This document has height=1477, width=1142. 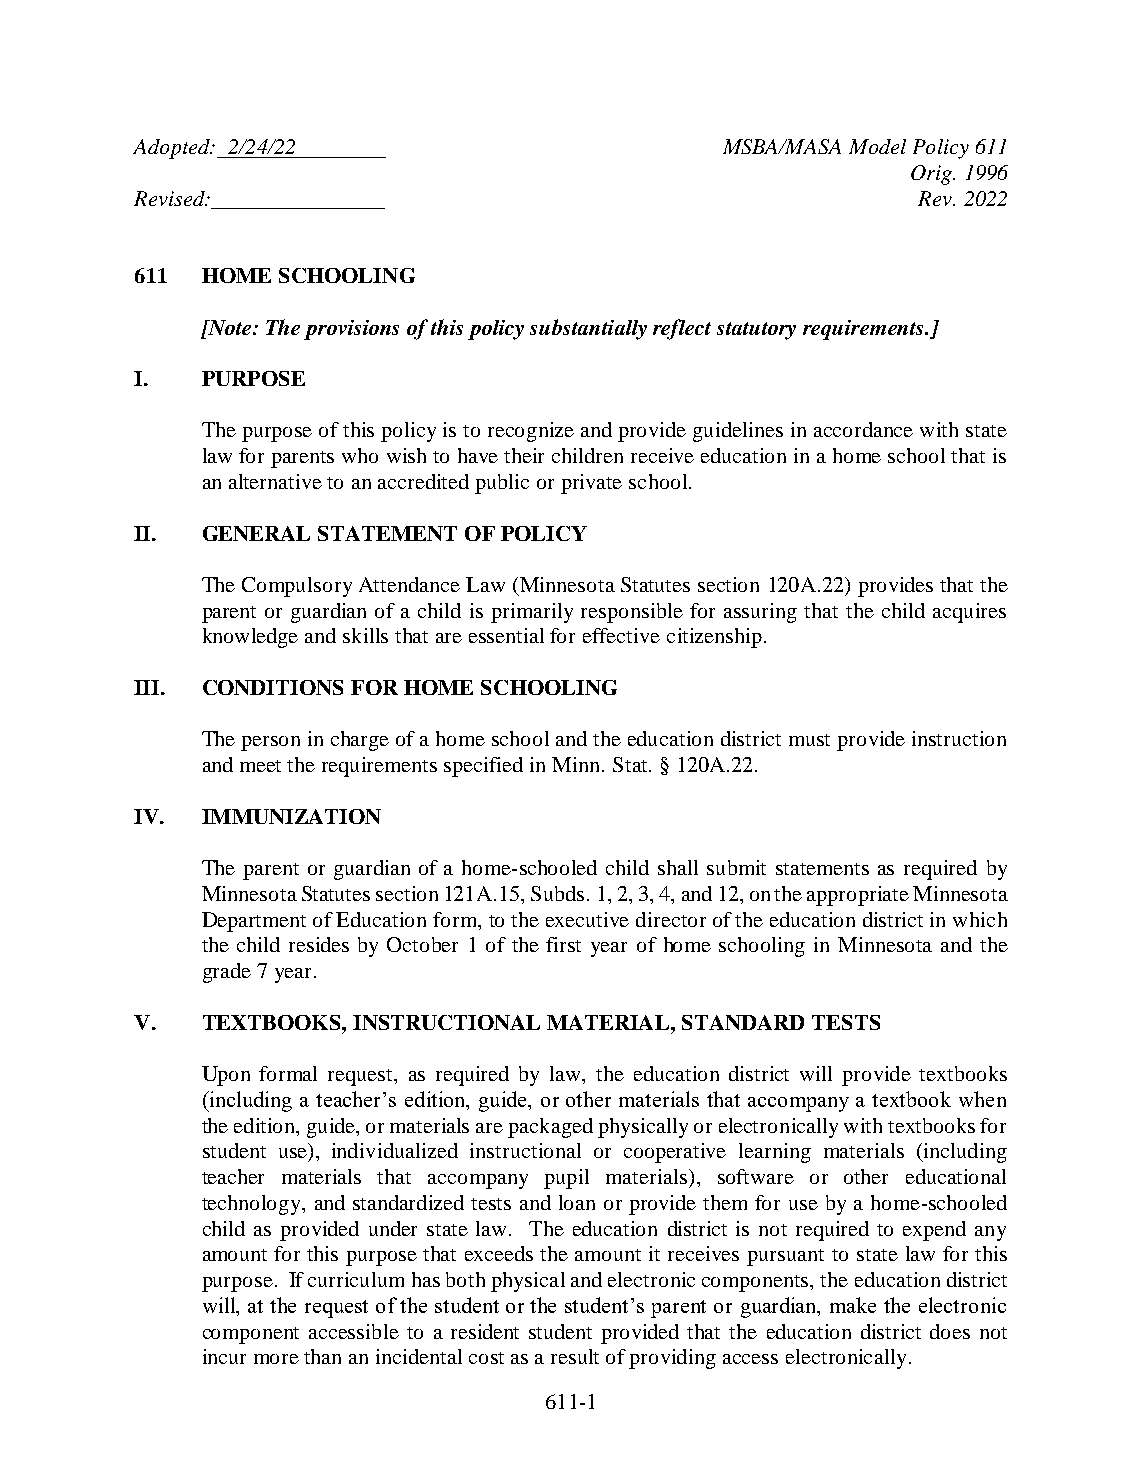 What do you see at coordinates (809, 740) in the document?
I see `must` at bounding box center [809, 740].
